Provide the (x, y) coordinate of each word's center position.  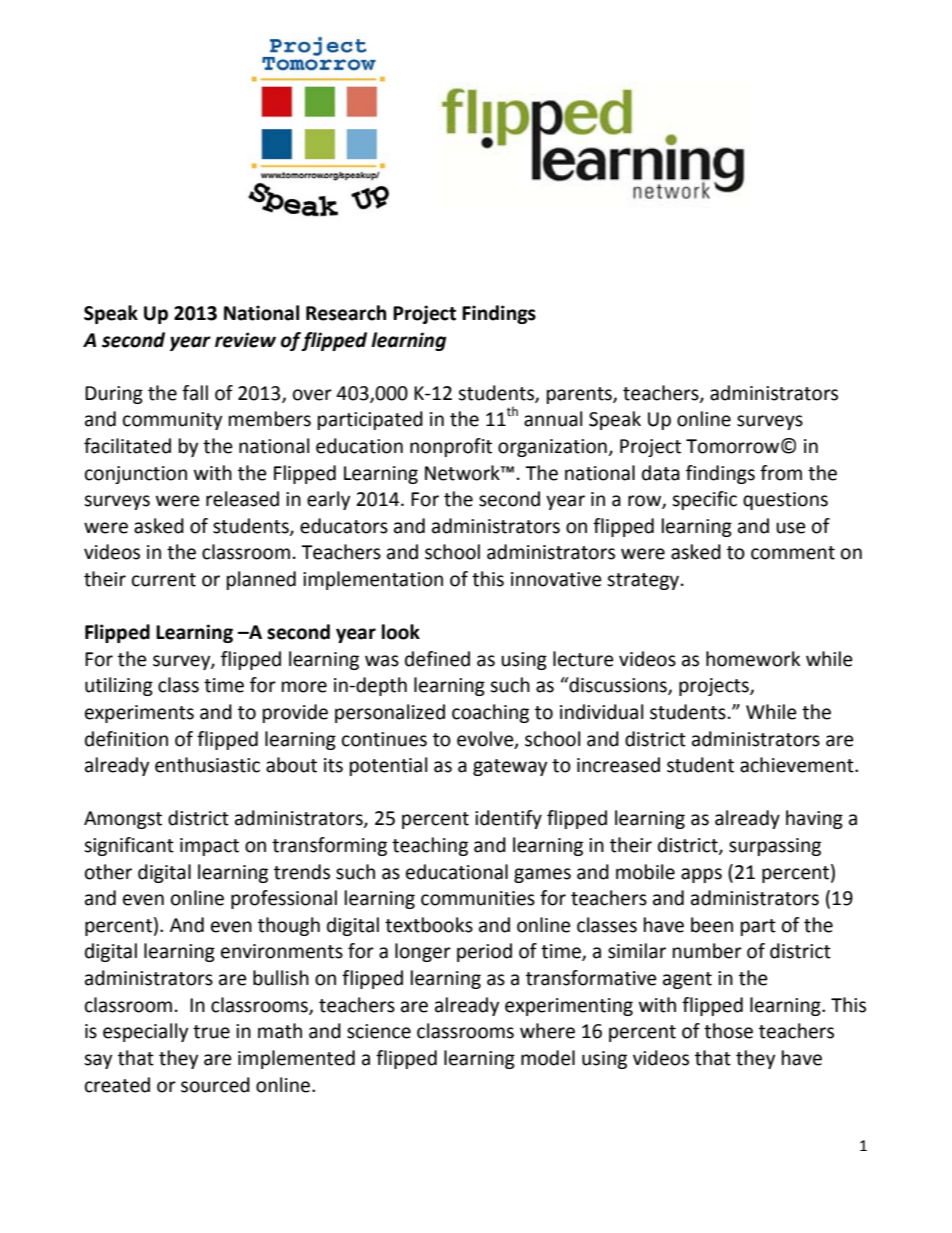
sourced (215, 1085)
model (548, 1058)
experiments (139, 714)
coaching (490, 713)
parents (580, 395)
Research (346, 313)
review (245, 340)
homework (753, 659)
